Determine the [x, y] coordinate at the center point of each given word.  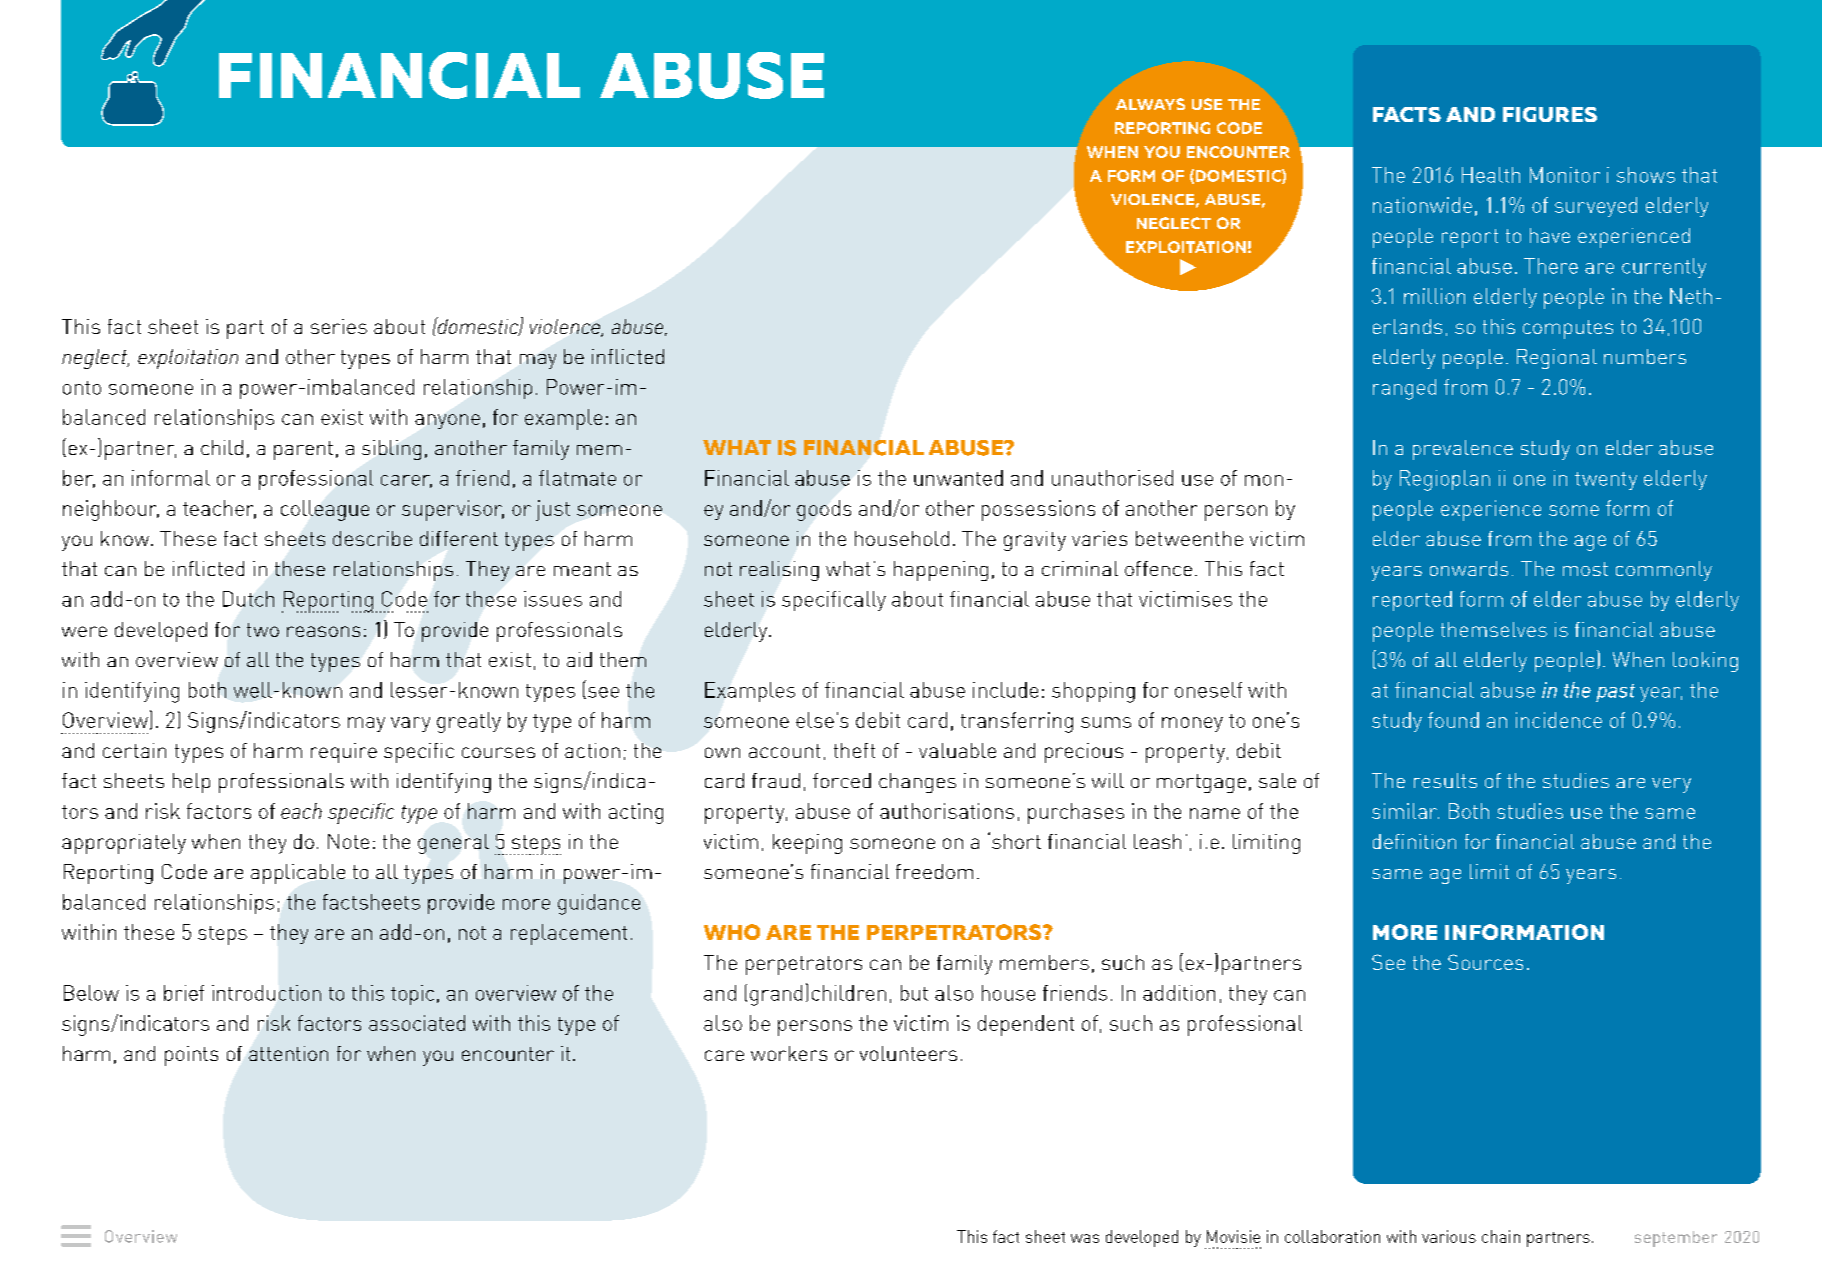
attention [288, 1053]
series [339, 326]
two [263, 630]
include [1005, 690]
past [1615, 693]
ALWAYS [1150, 104]
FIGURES [1550, 114]
